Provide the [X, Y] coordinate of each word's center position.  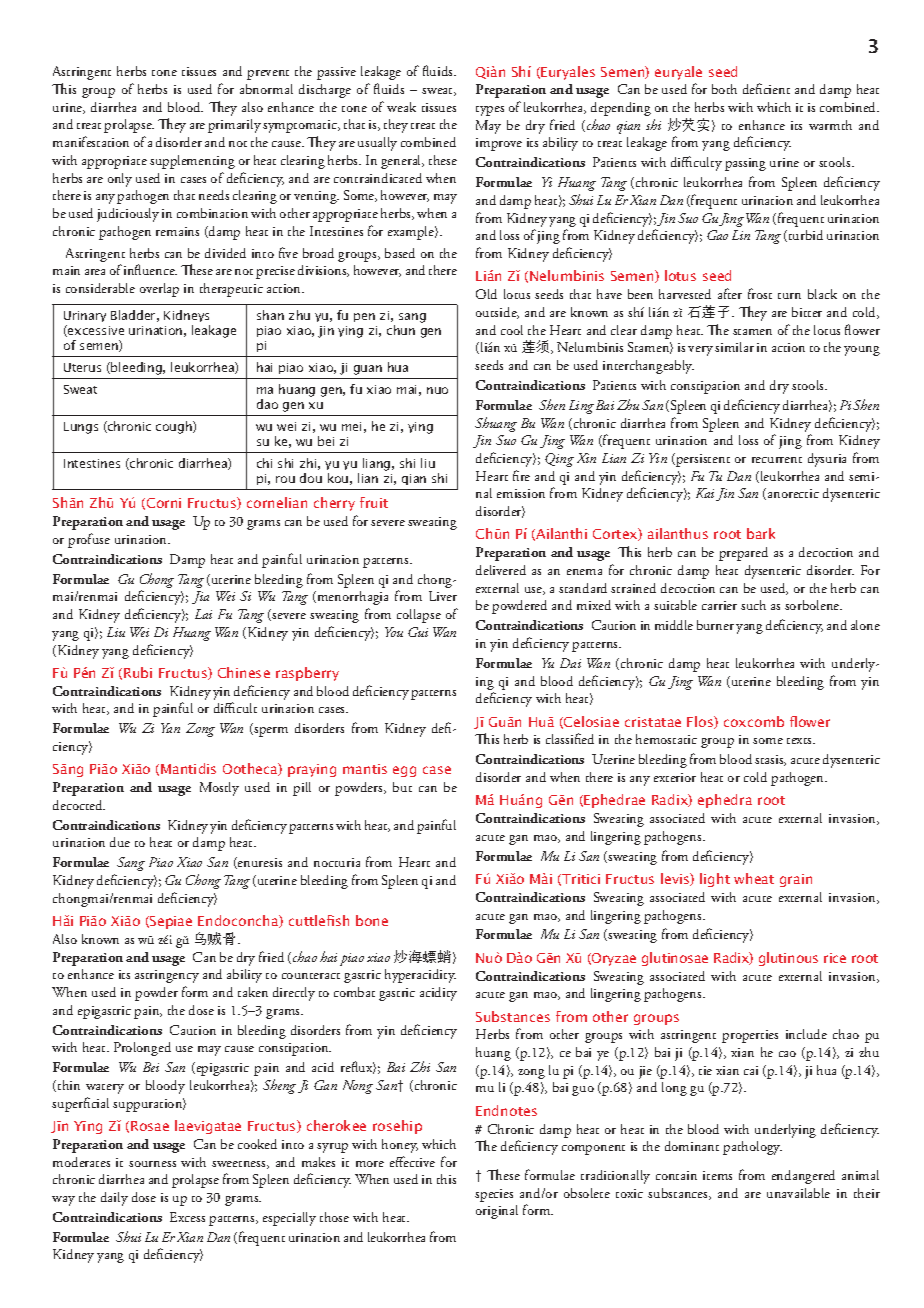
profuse [89, 540]
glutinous [788, 959]
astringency [167, 976]
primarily [234, 126]
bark [761, 533]
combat [354, 992]
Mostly [219, 789]
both [724, 89]
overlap [159, 290]
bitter [807, 312]
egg [404, 771]
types [490, 111]
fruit [374, 502]
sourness [152, 1164]
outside [497, 313]
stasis [770, 760]
